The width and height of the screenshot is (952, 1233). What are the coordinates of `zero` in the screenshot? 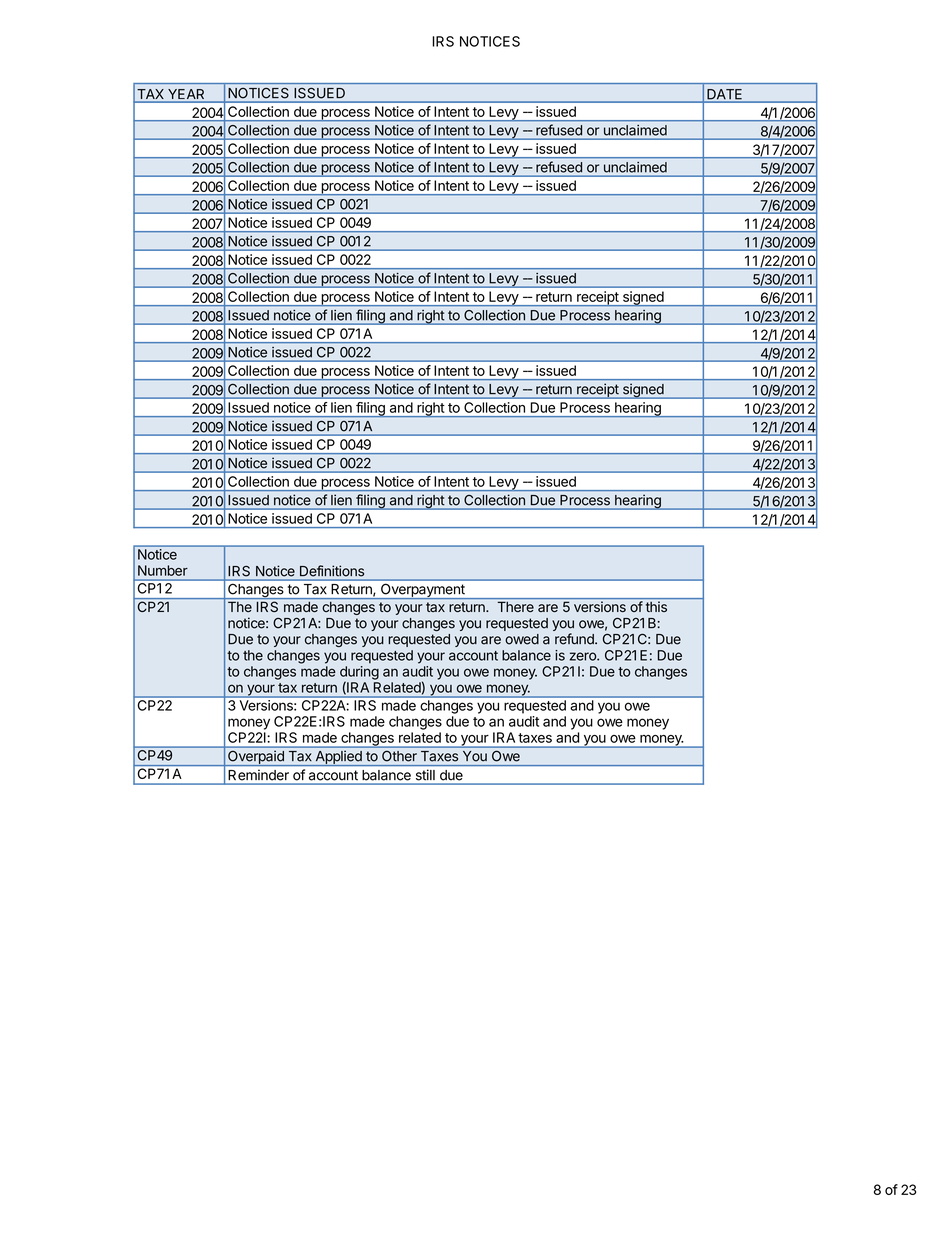 It's located at (583, 656).
